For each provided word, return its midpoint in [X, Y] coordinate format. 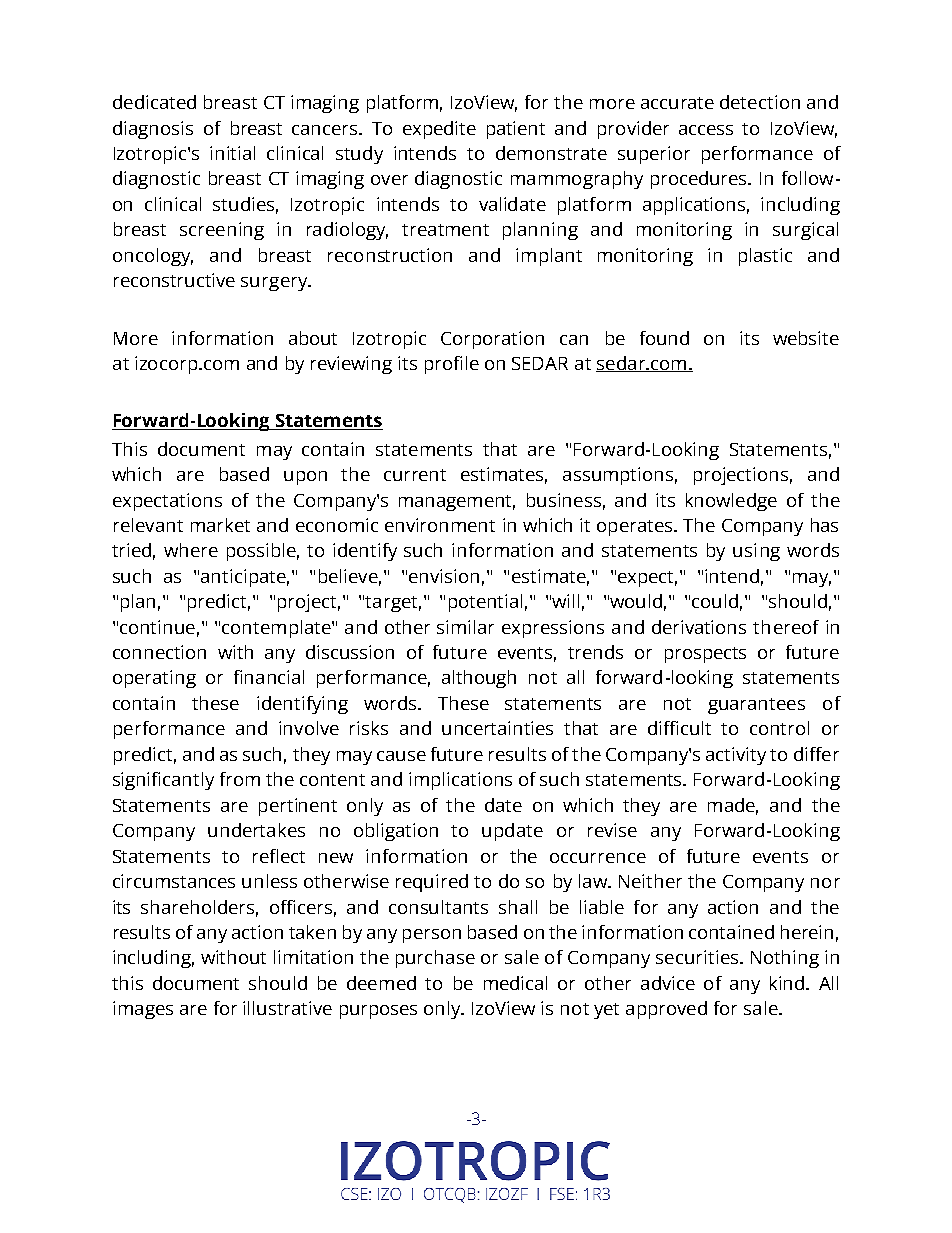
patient [516, 130]
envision [444, 576]
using [756, 552]
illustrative [287, 1008]
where [191, 550]
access [706, 130]
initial [232, 153]
